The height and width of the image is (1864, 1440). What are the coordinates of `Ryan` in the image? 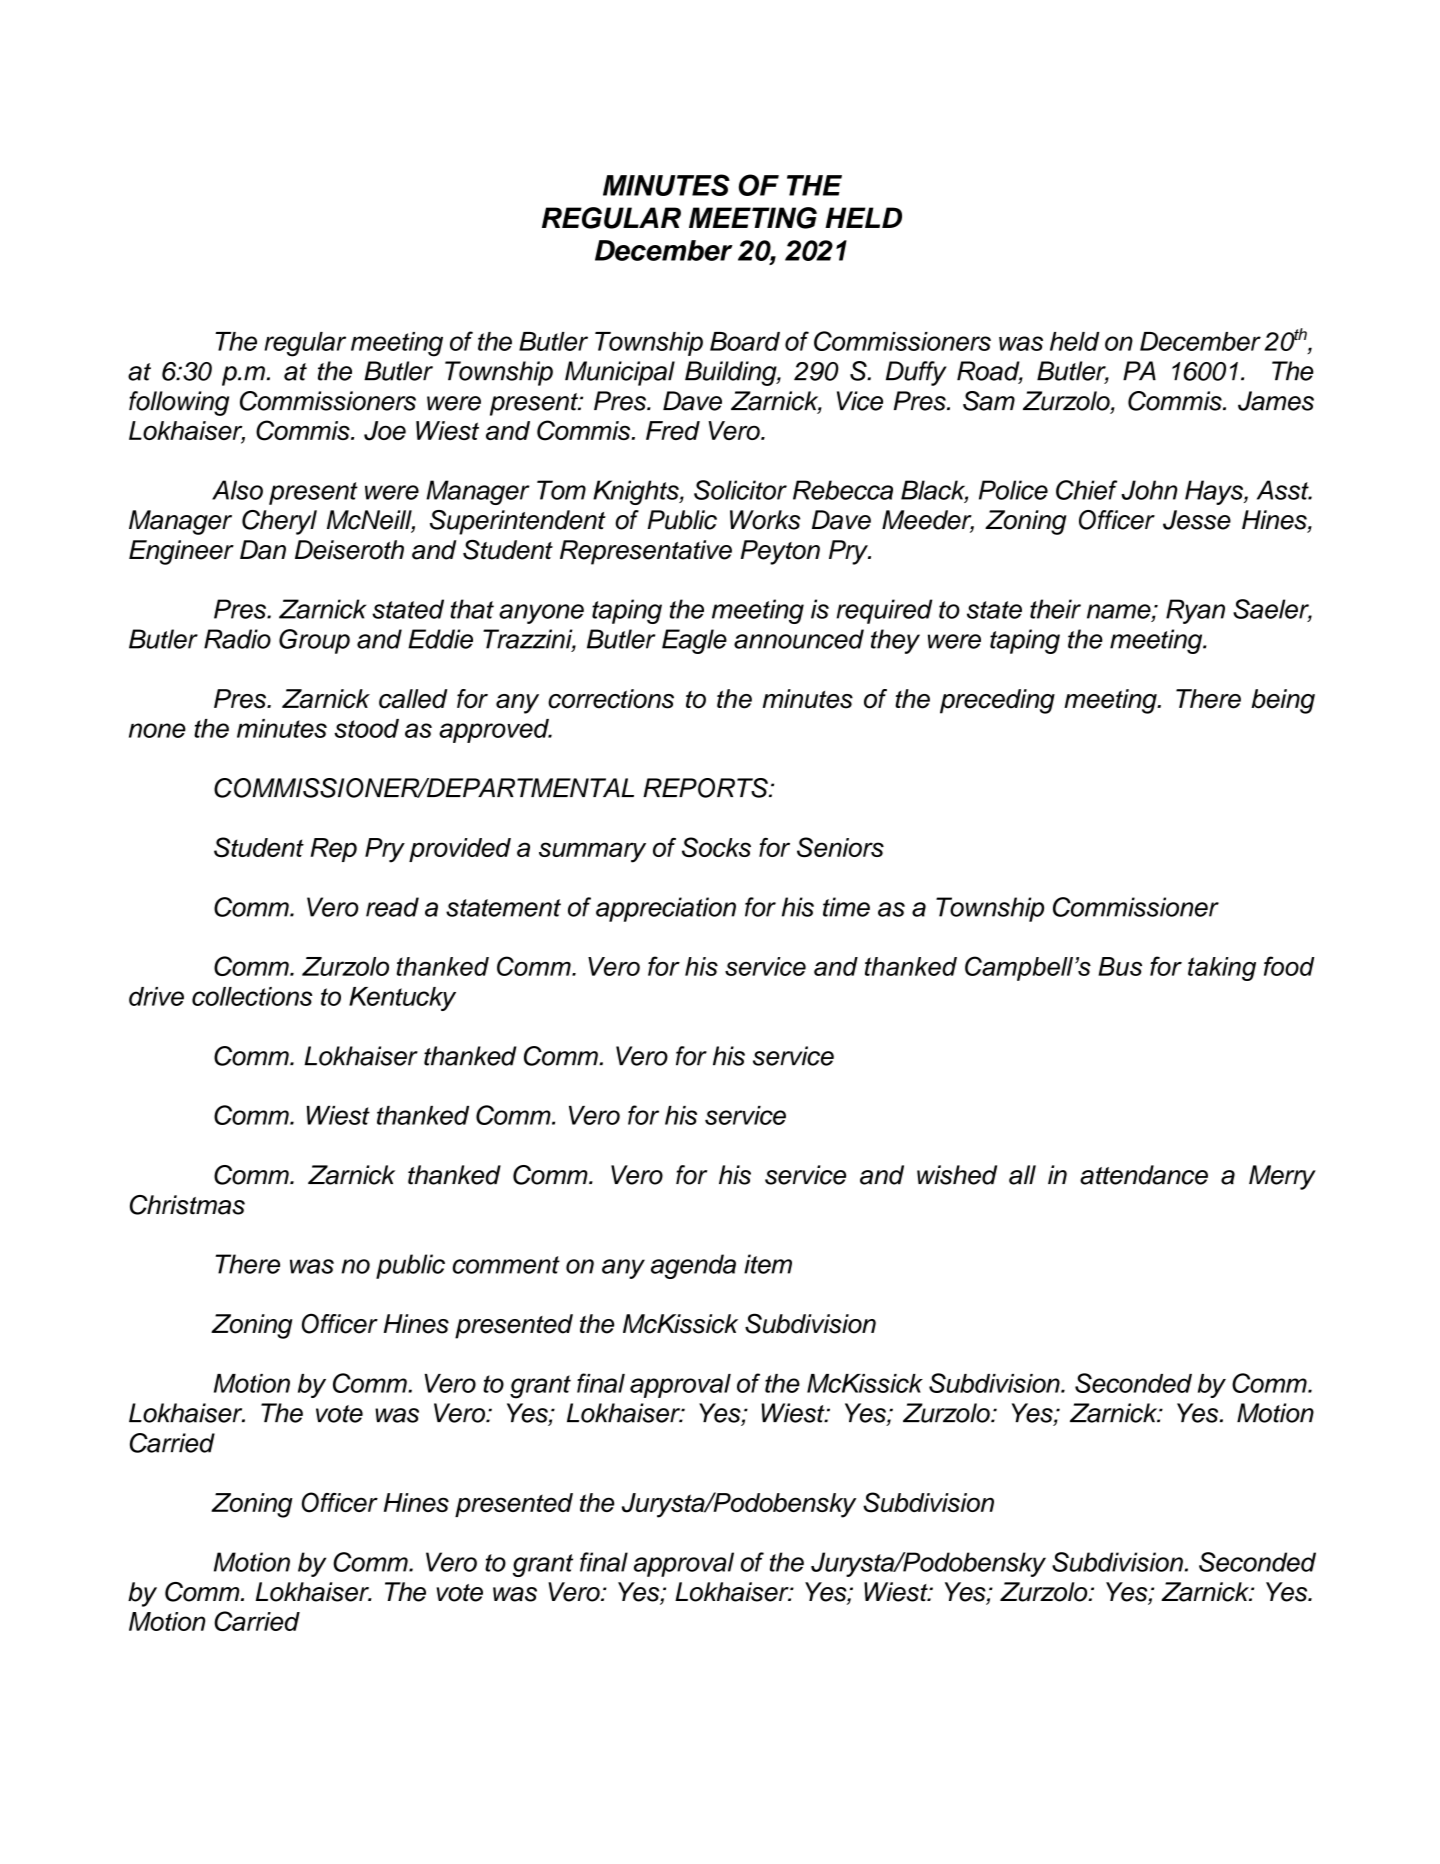 It's located at (1195, 611).
